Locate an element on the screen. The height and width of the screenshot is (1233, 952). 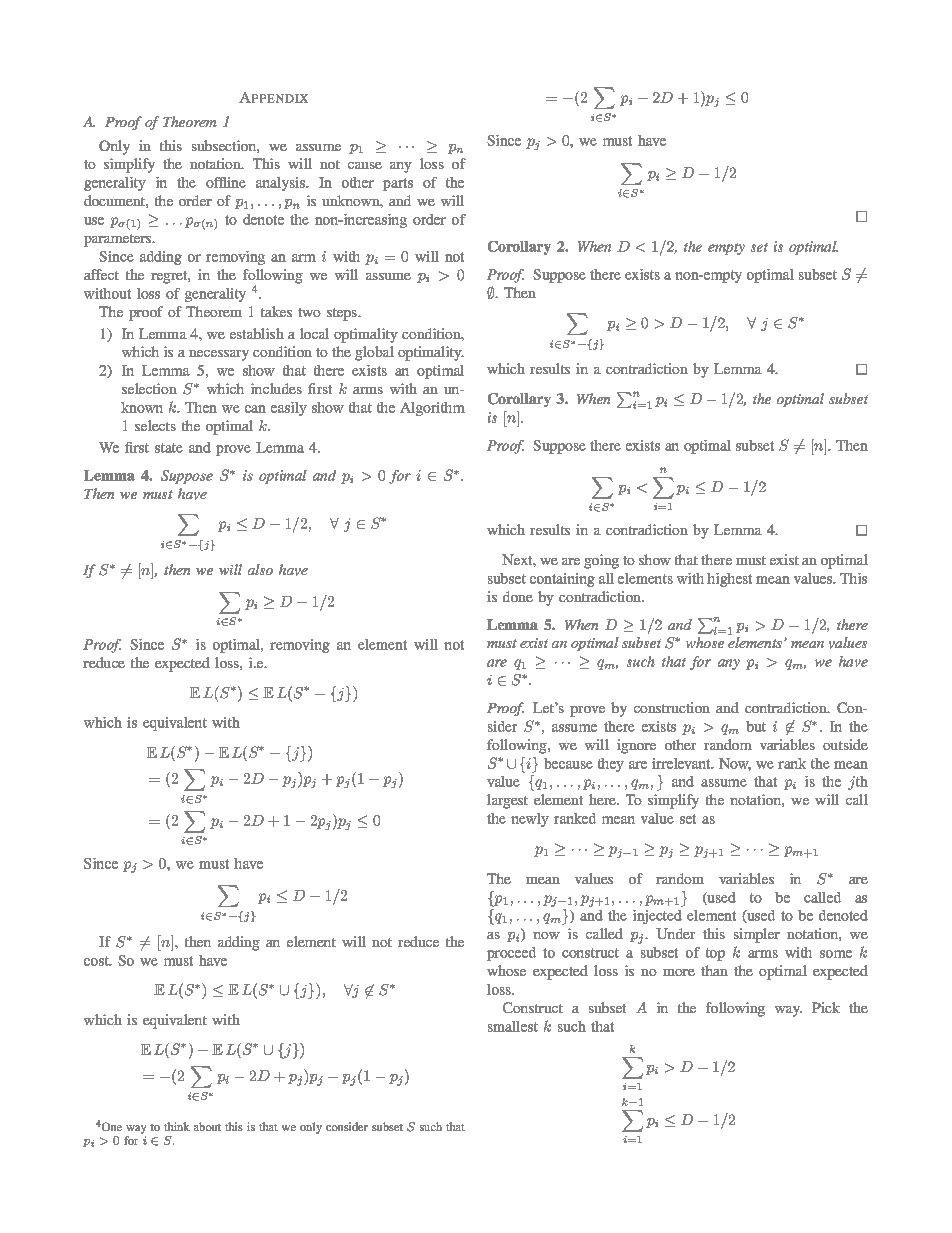
but is located at coordinates (756, 726).
